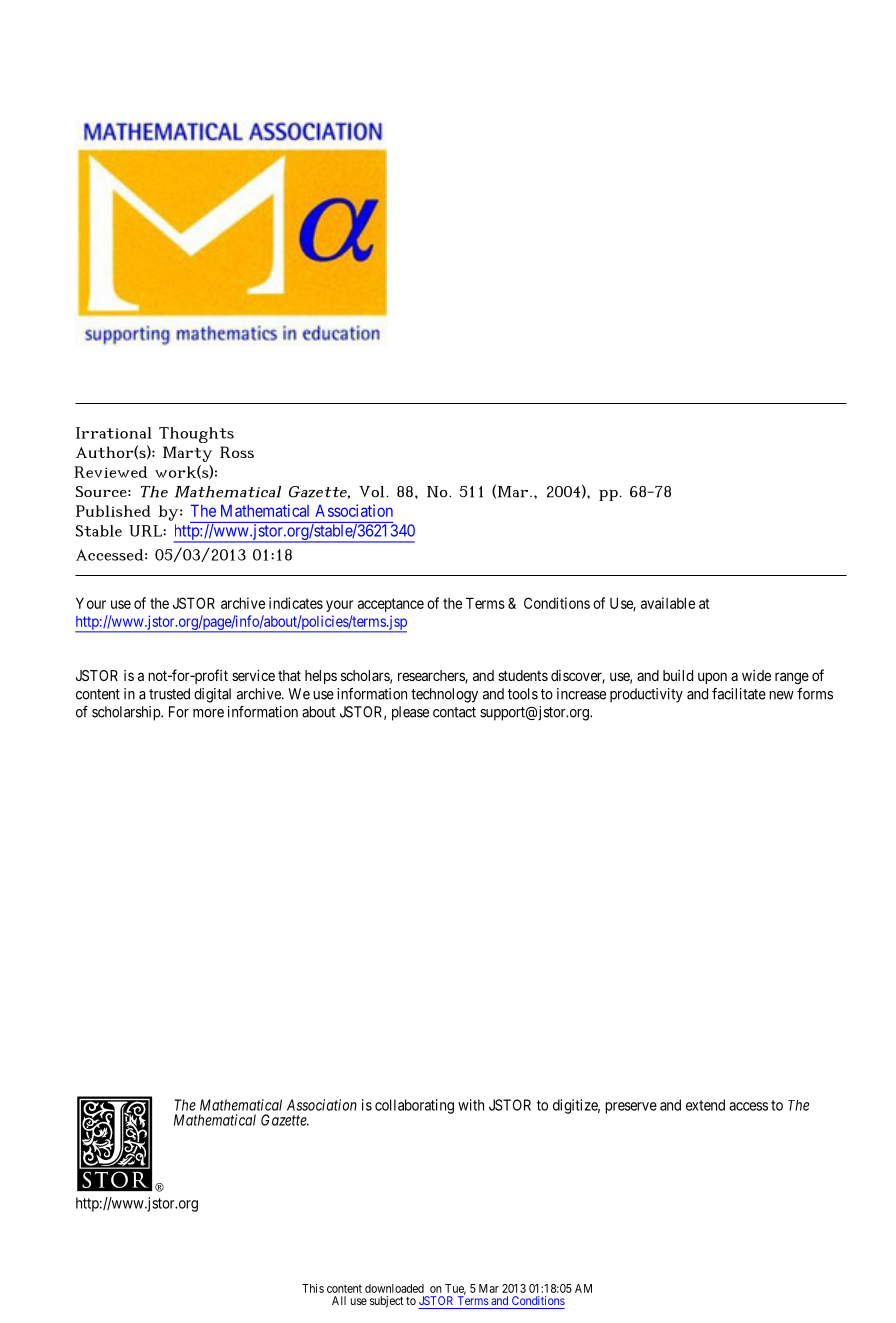 The width and height of the screenshot is (896, 1323). Describe the element at coordinates (208, 713) in the screenshot. I see `more` at that location.
